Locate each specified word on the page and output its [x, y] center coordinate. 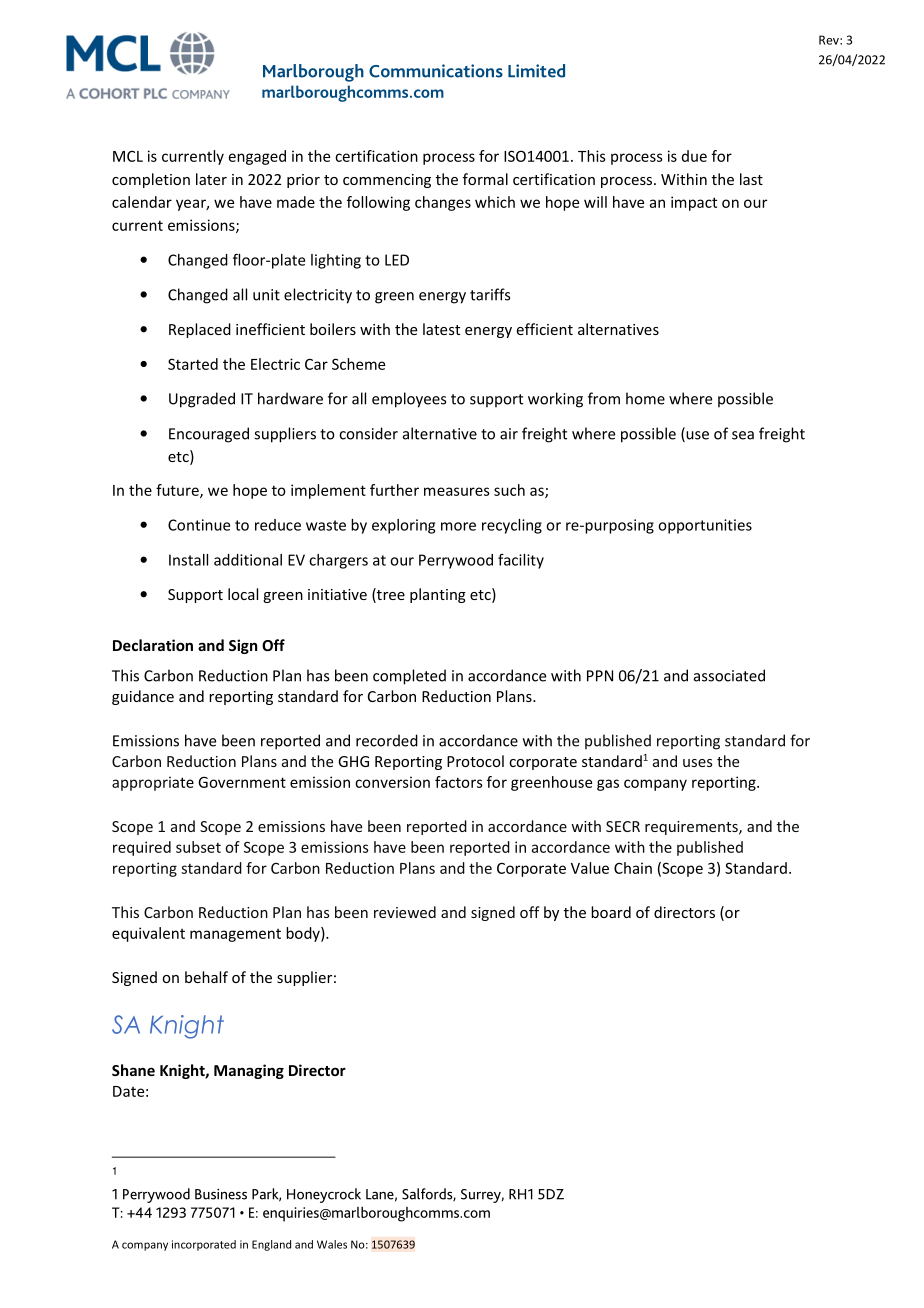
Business [221, 1194]
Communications [436, 71]
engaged [257, 157]
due [694, 156]
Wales [332, 1244]
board [611, 912]
